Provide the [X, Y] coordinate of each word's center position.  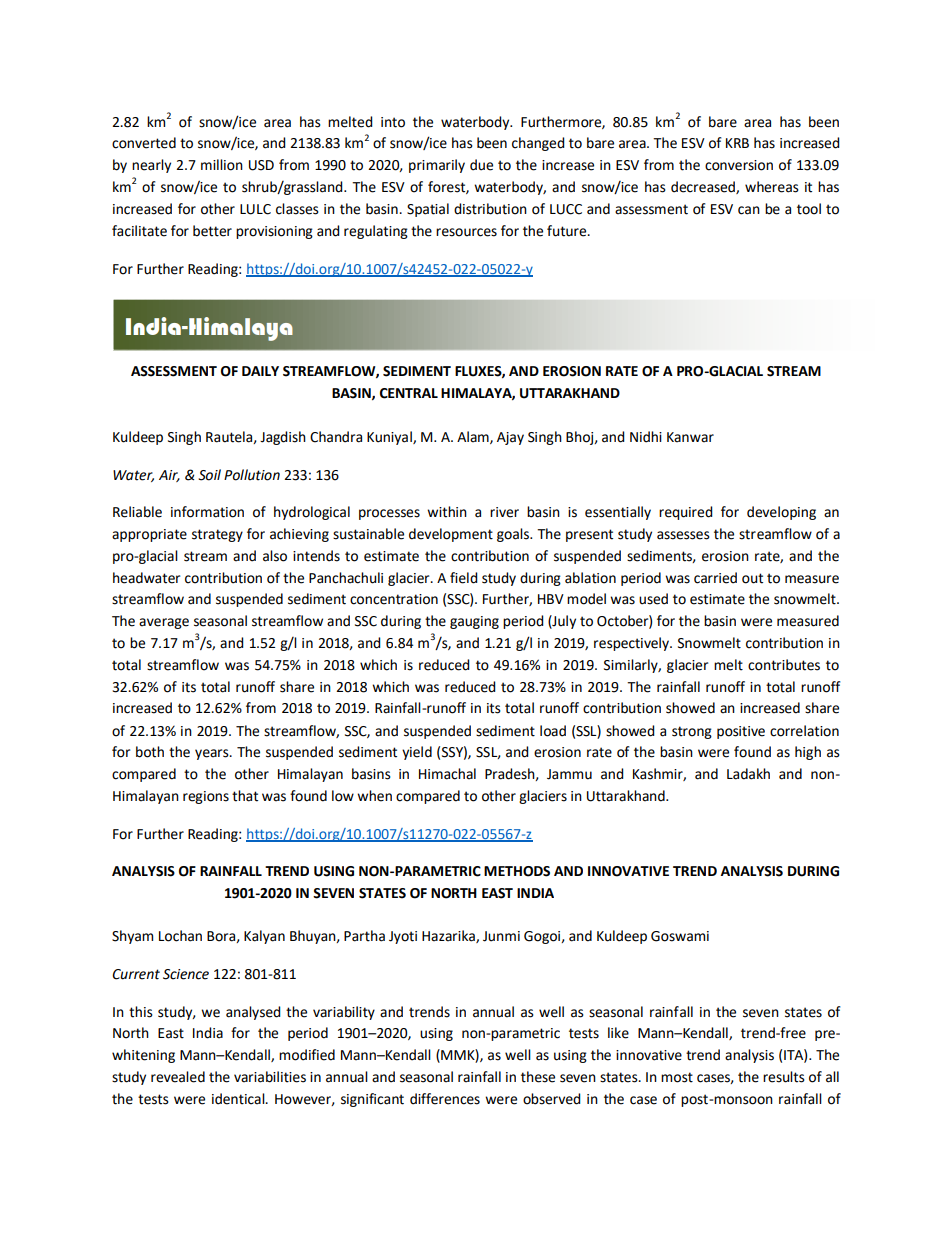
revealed [178, 1077]
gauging [474, 622]
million [222, 165]
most [677, 1077]
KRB [737, 143]
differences [445, 1099]
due [481, 165]
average [164, 623]
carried [715, 578]
